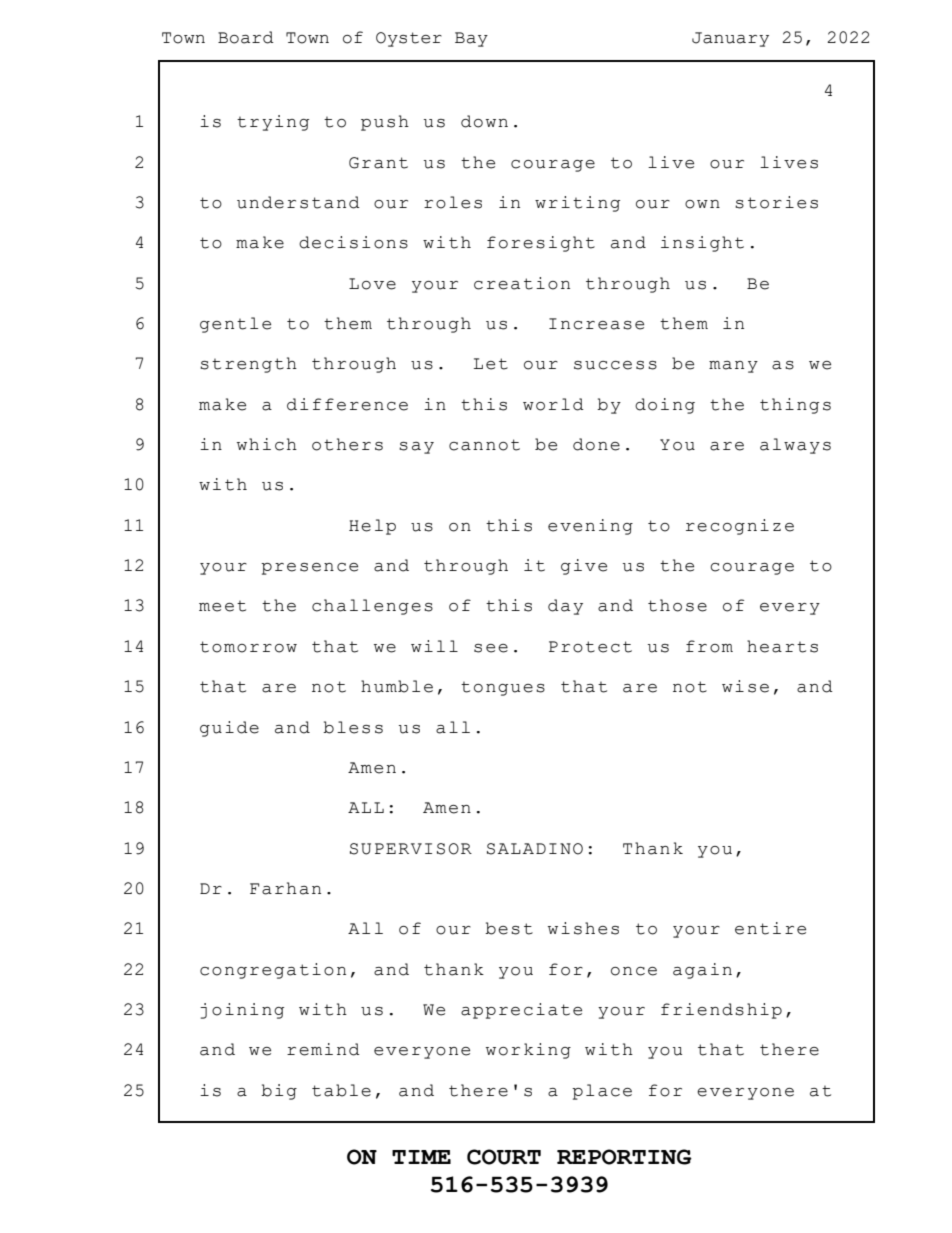 This page has width=952, height=1233. Describe the element at coordinates (624, 1157) in the page. I see `REPORTING` at that location.
